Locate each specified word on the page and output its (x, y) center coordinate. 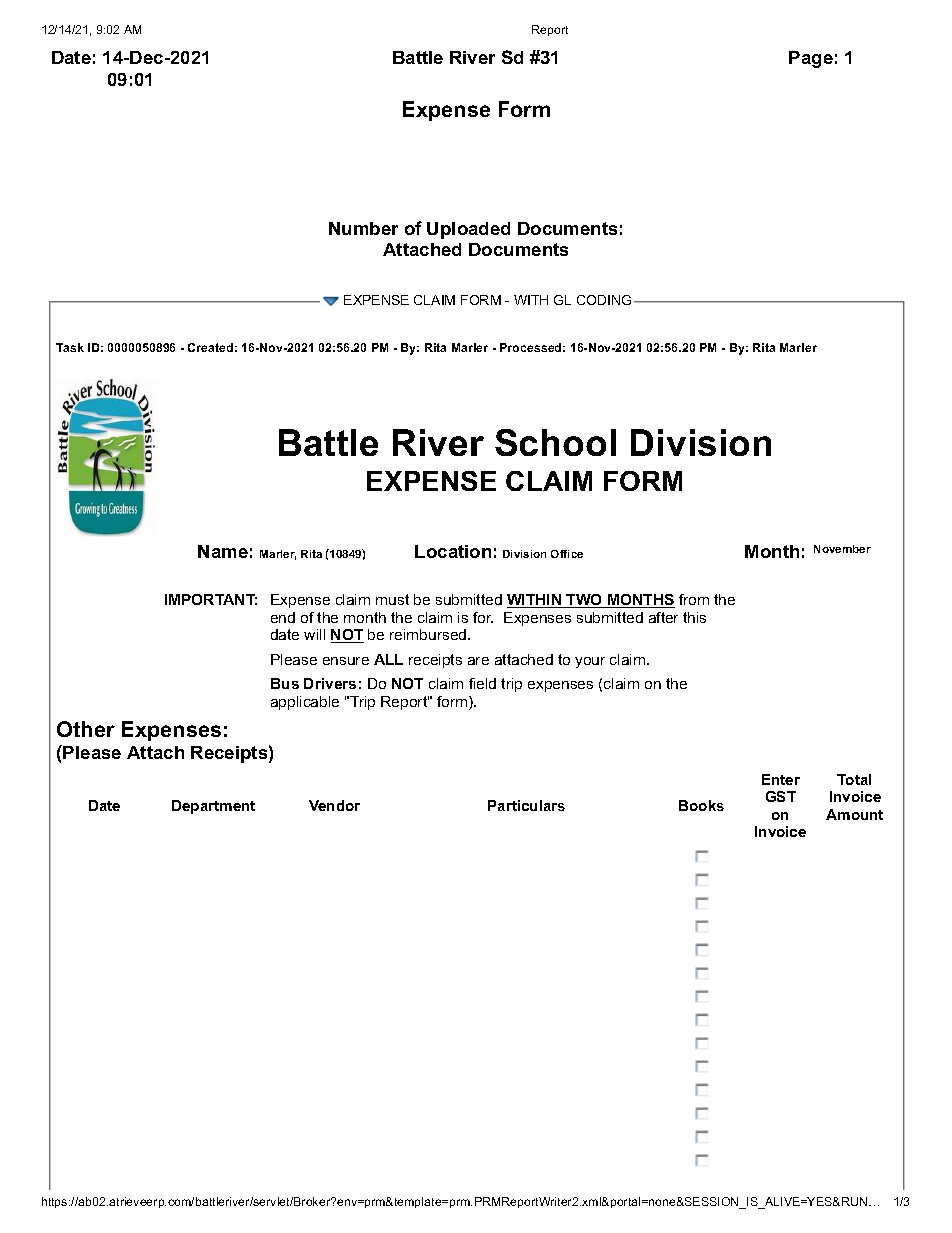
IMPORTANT (211, 599)
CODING (604, 300)
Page (811, 59)
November (842, 549)
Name (223, 551)
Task (70, 347)
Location (453, 551)
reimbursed (429, 634)
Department (213, 807)
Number (363, 228)
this (694, 617)
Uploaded (468, 230)
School (555, 442)
